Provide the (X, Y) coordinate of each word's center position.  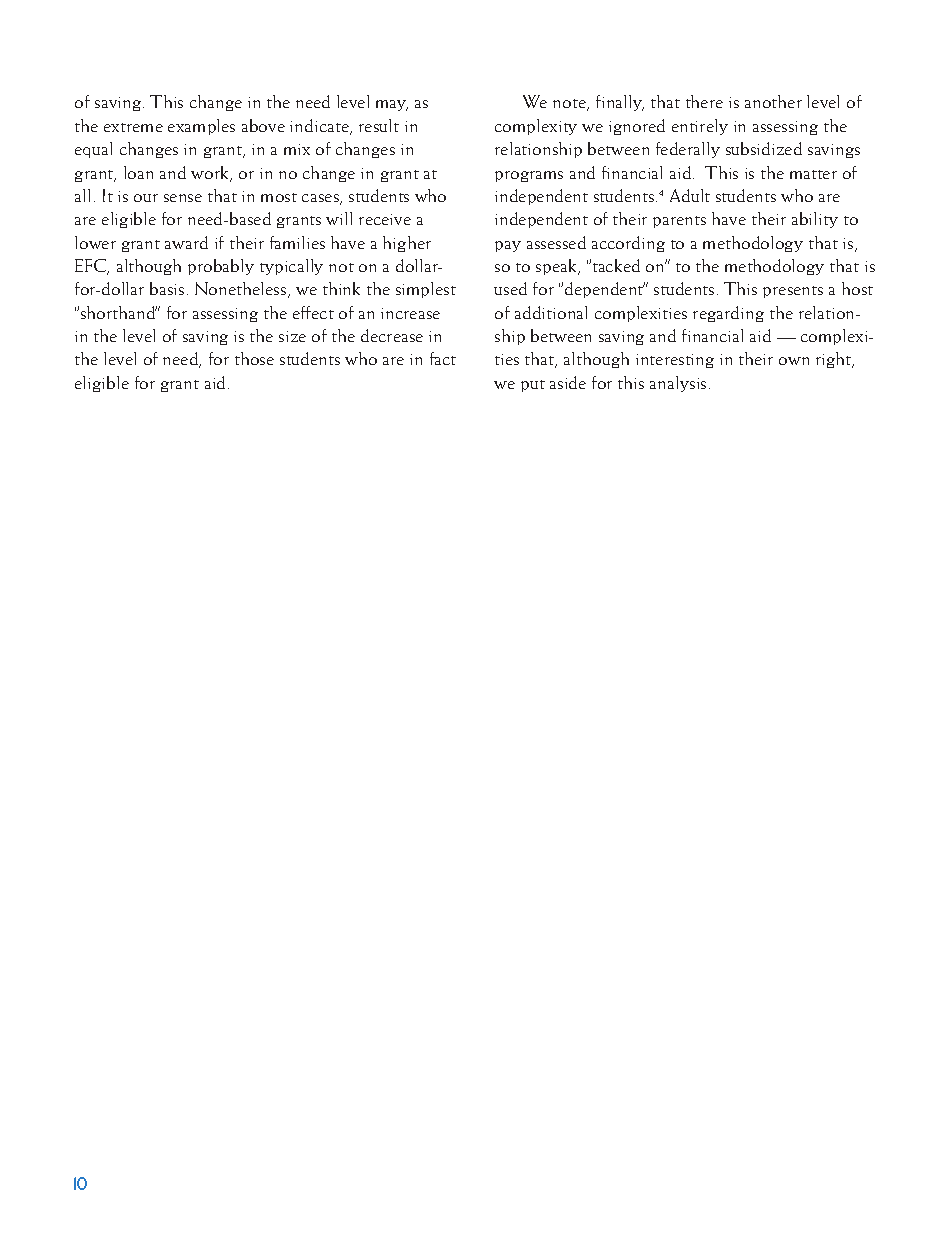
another (773, 101)
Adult (690, 195)
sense (183, 198)
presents (793, 292)
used (510, 288)
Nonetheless (242, 290)
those (254, 358)
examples (201, 127)
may (392, 105)
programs (529, 176)
